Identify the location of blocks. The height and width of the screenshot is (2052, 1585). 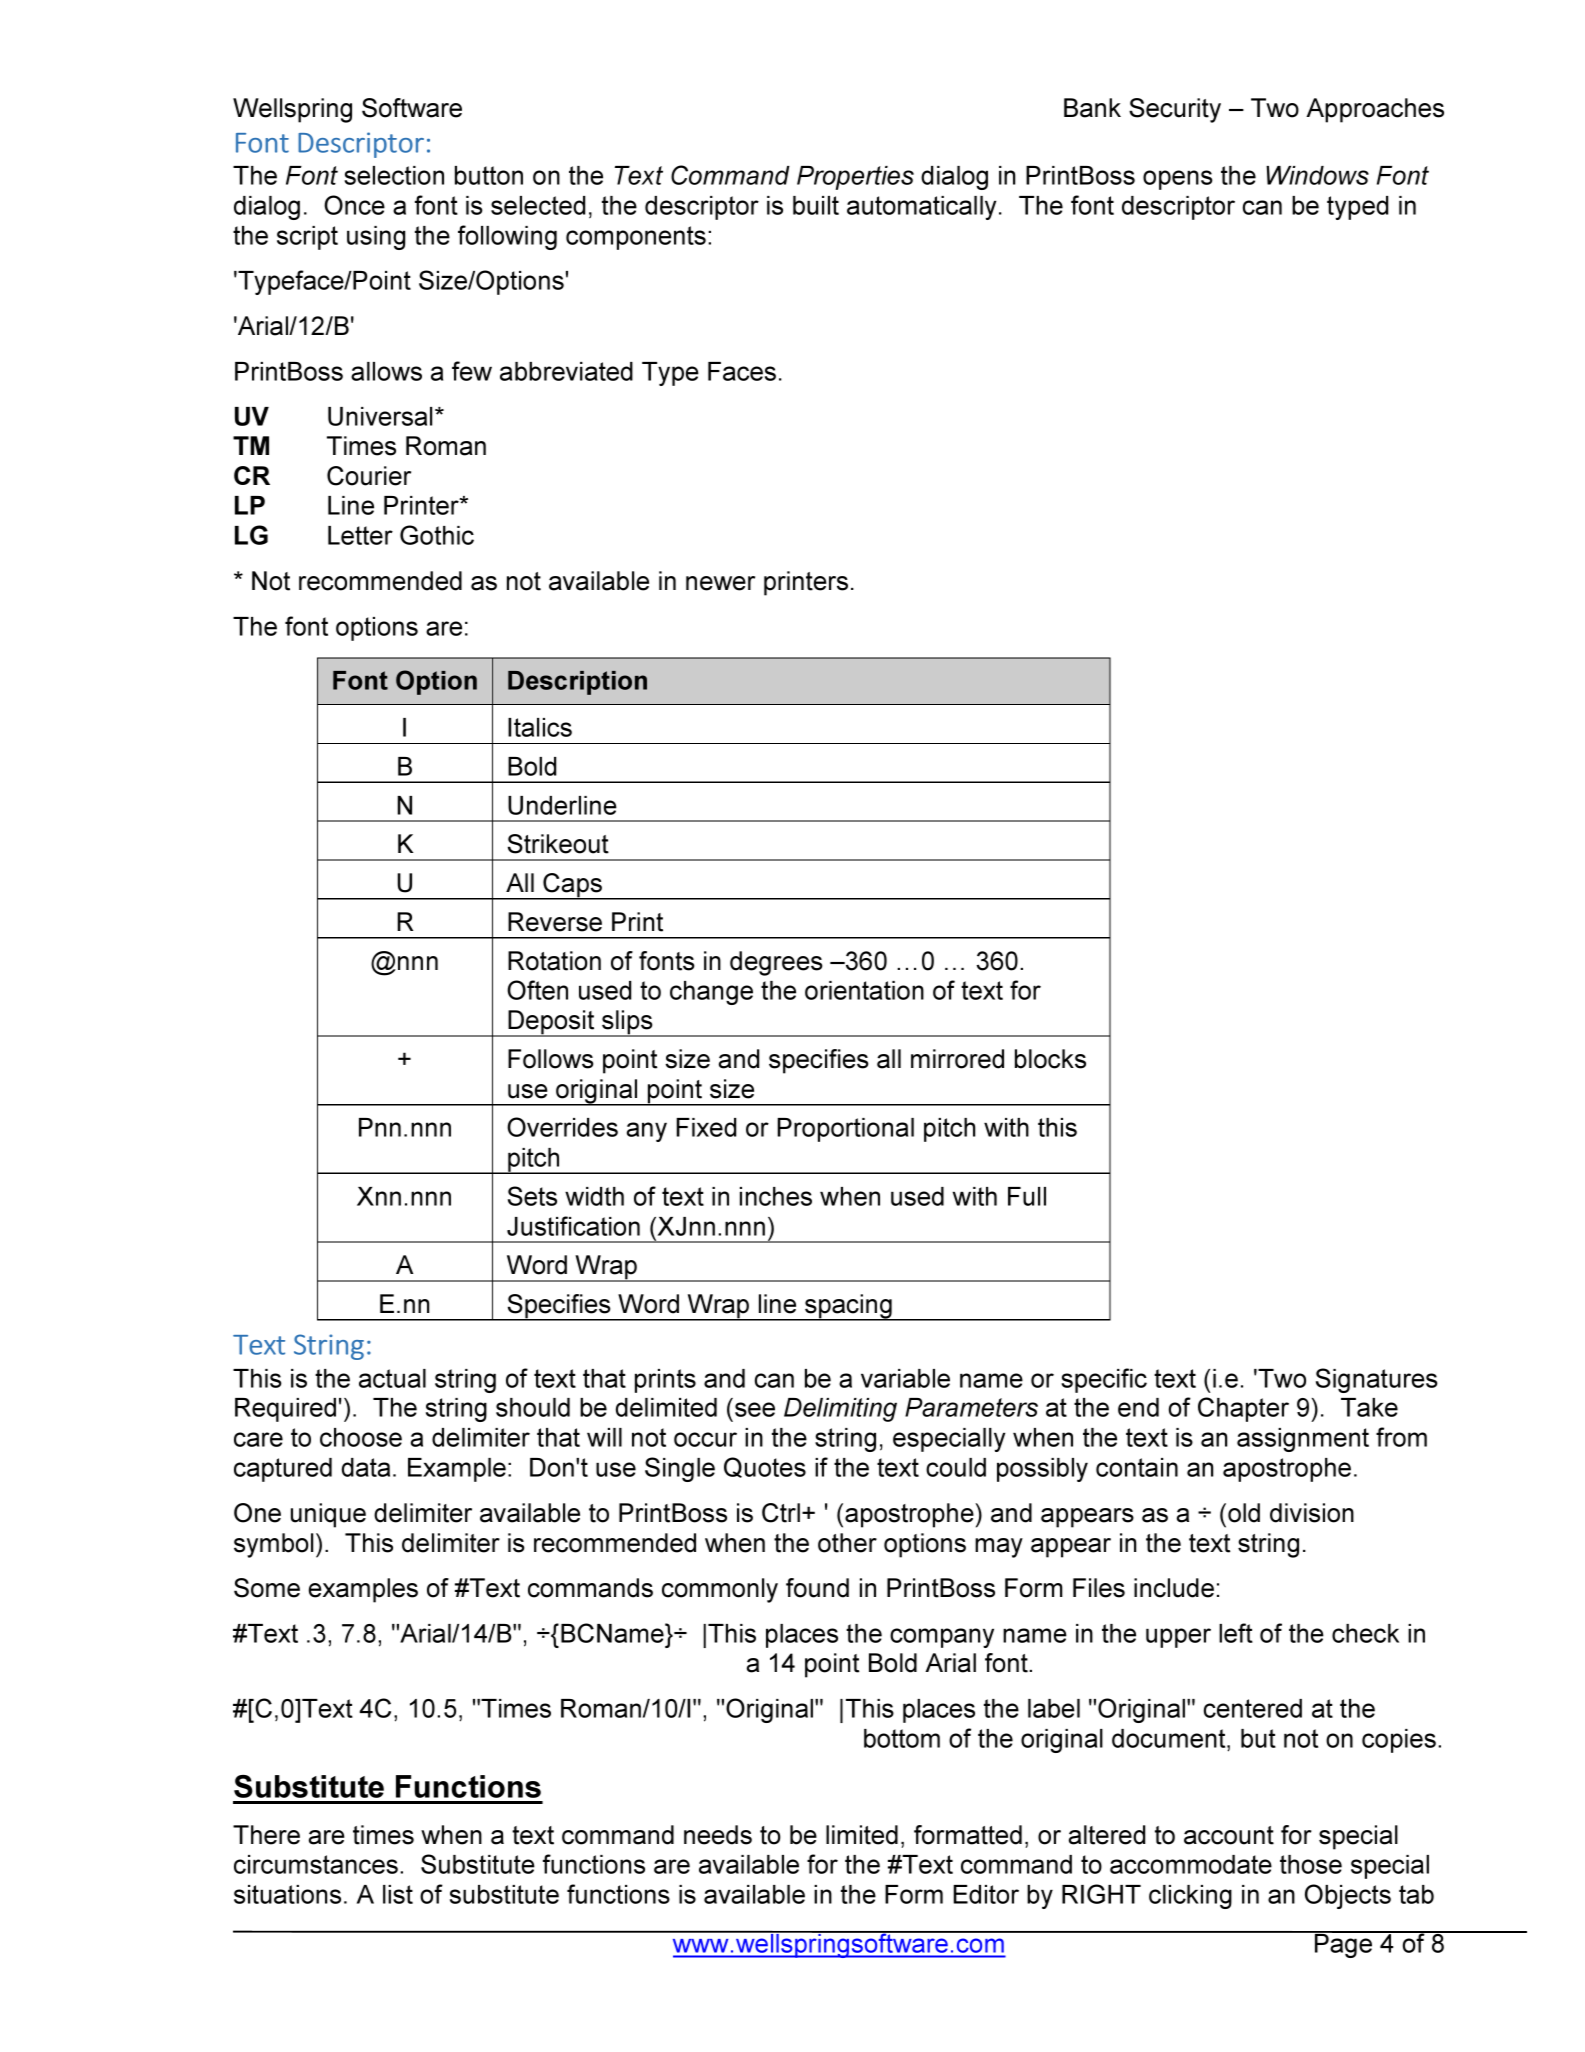
(1050, 1059).
